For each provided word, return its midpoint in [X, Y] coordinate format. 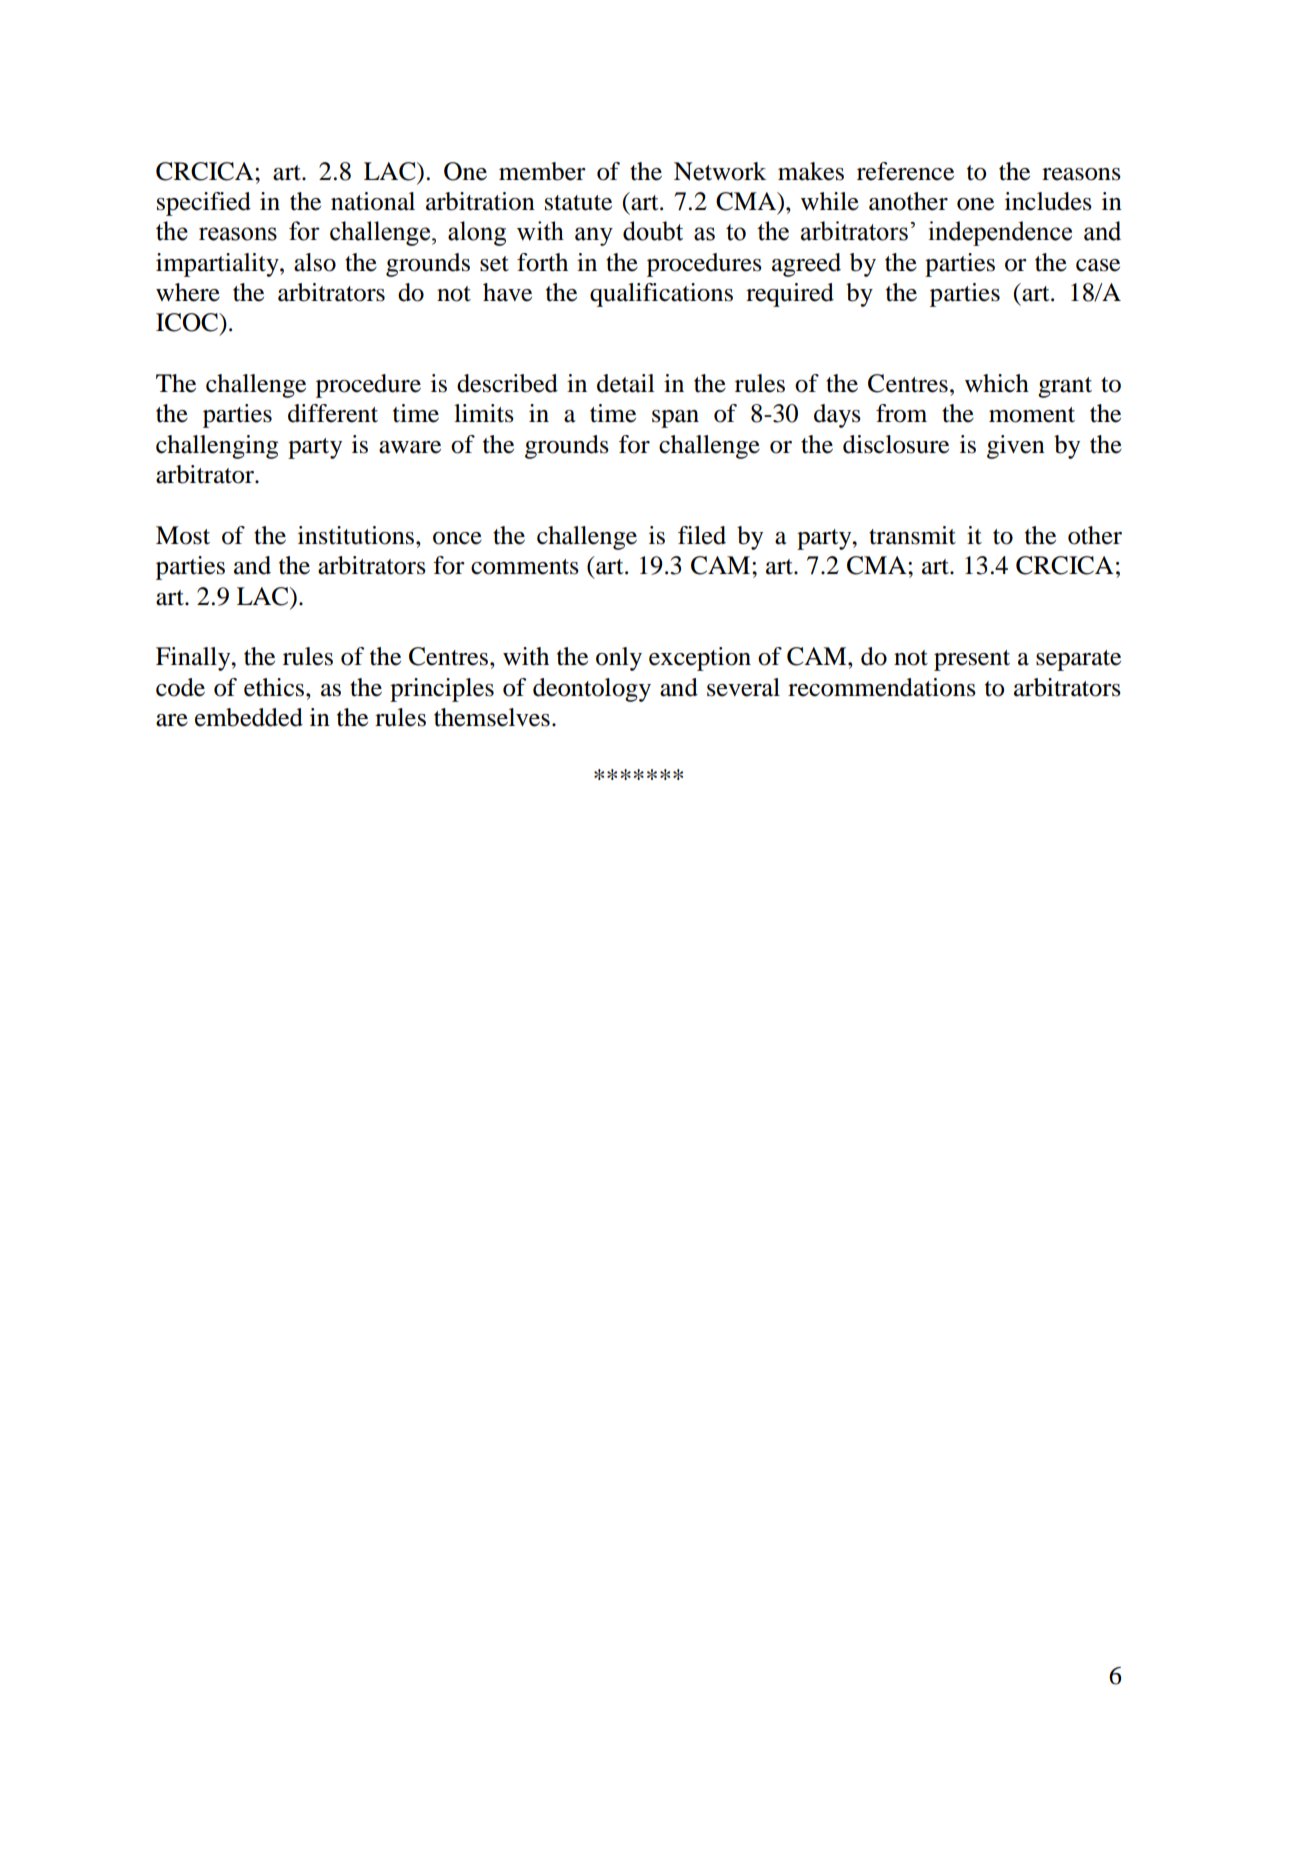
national [373, 201]
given [1016, 447]
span [675, 419]
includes [1048, 201]
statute [578, 203]
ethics [275, 687]
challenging [217, 447]
